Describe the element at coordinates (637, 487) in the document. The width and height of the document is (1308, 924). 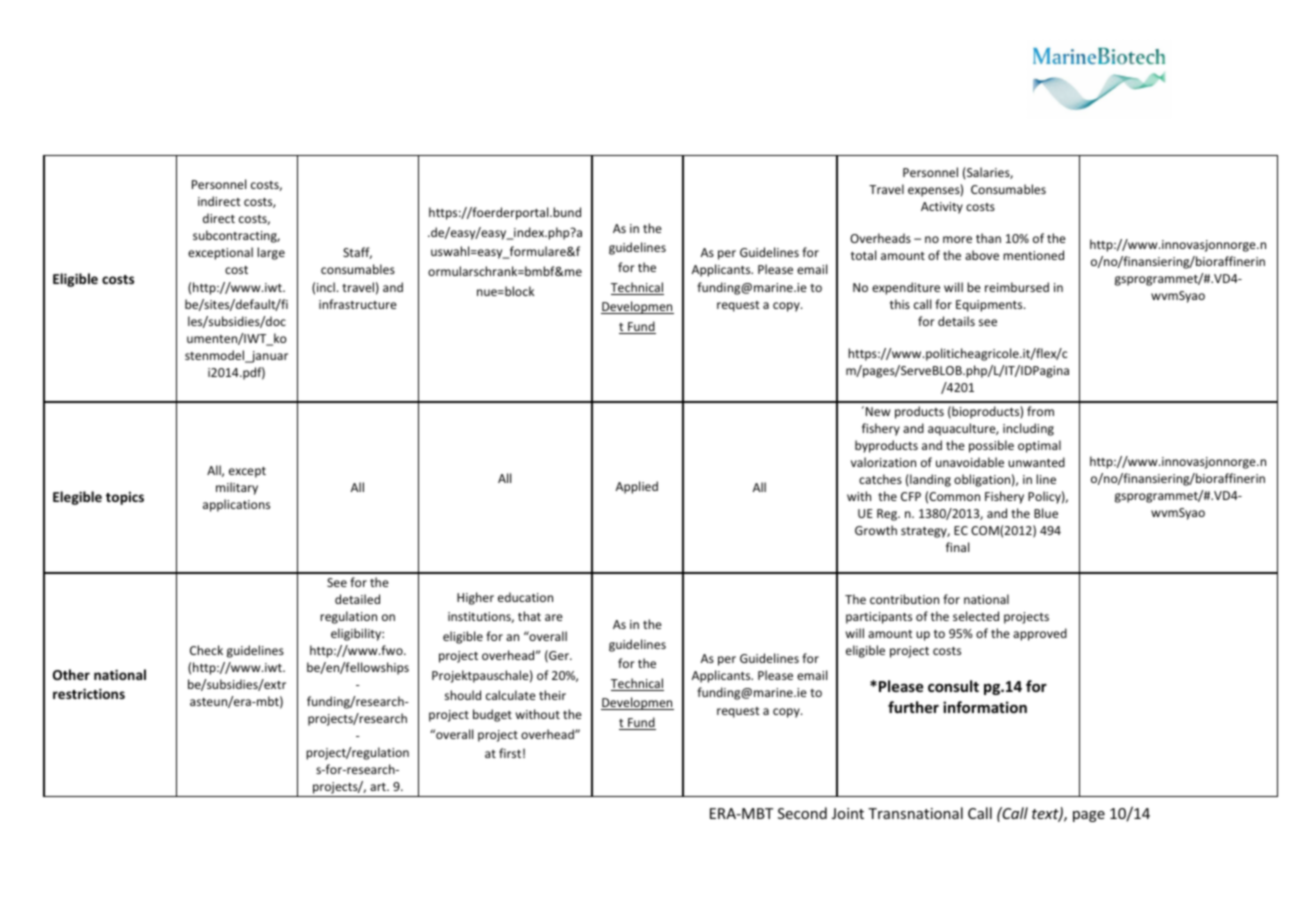
I see `Applied` at that location.
